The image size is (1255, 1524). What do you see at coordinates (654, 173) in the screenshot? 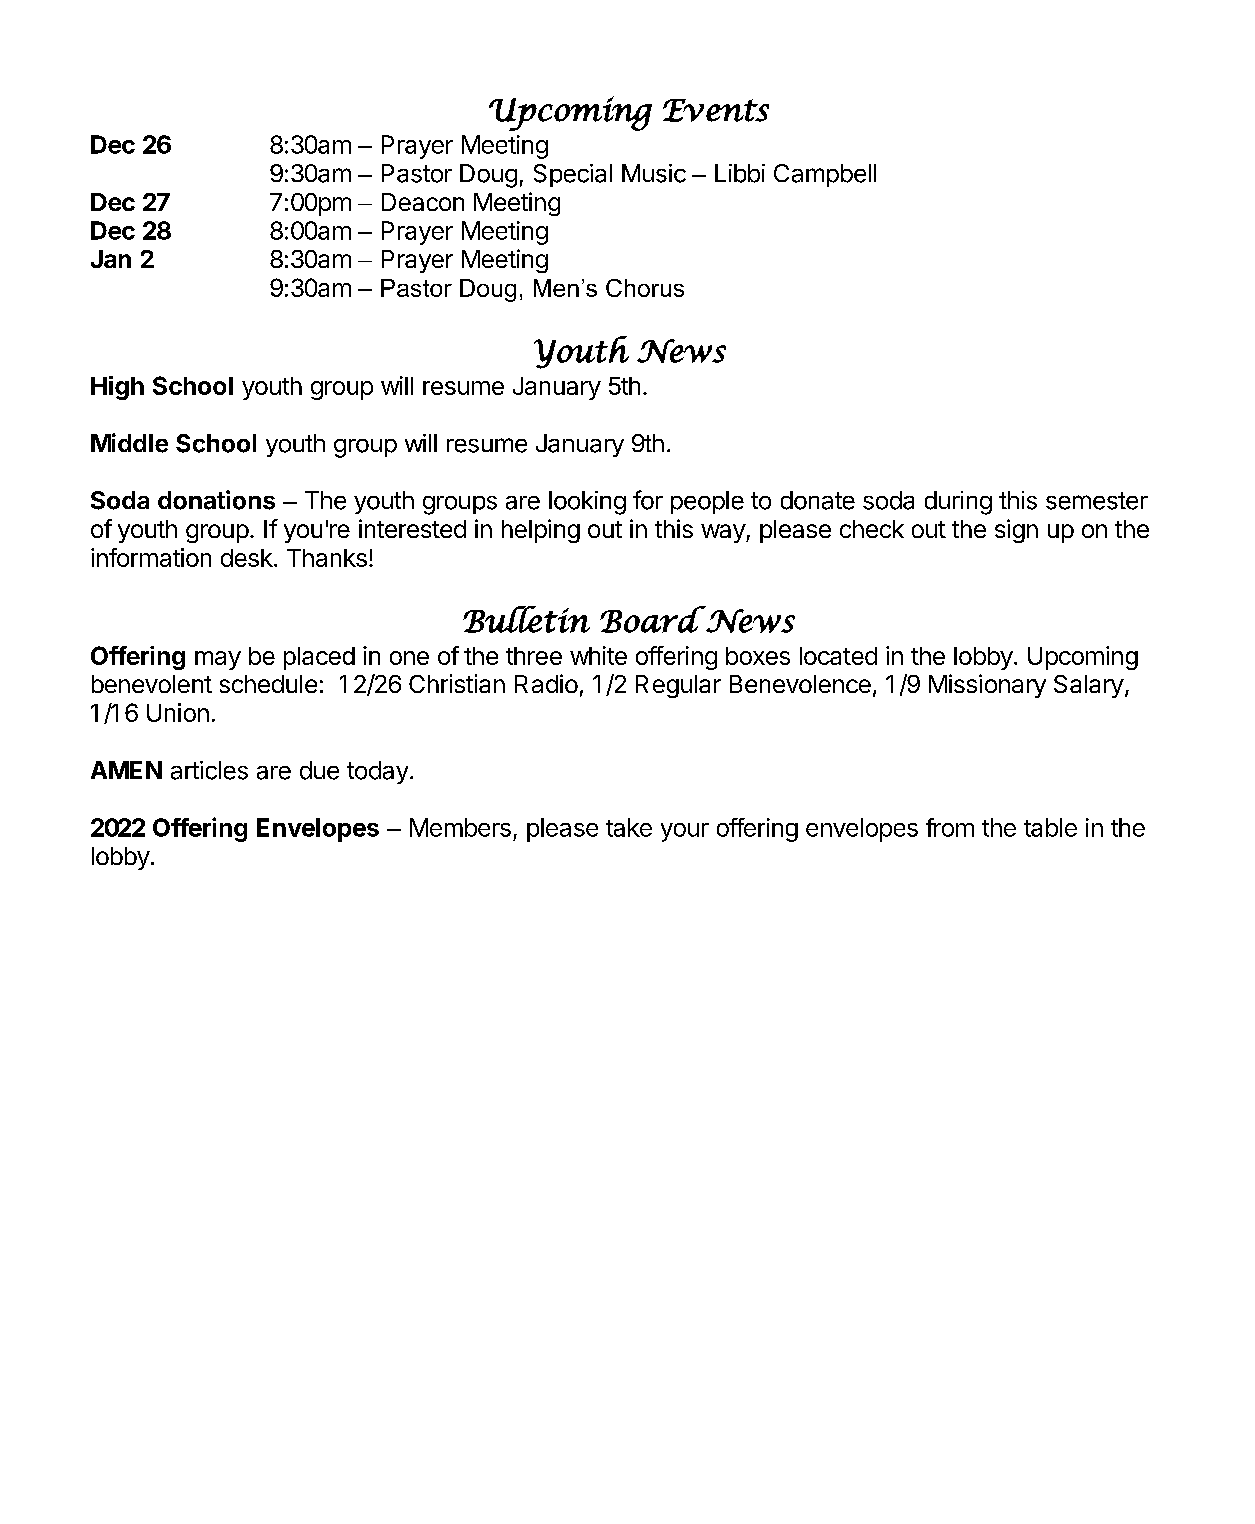
I see `Music` at bounding box center [654, 173].
